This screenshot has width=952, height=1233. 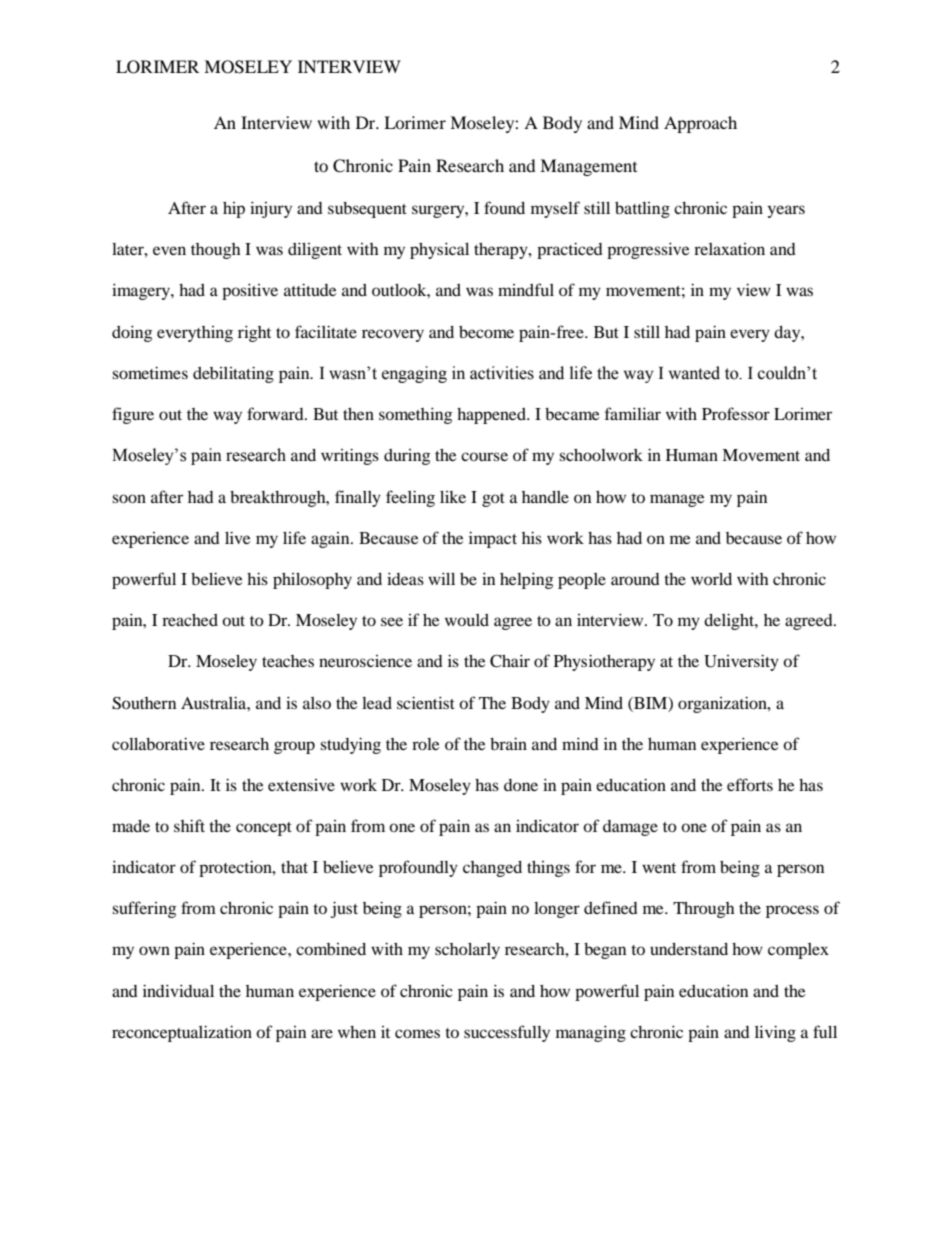 I want to click on become, so click(x=486, y=332).
